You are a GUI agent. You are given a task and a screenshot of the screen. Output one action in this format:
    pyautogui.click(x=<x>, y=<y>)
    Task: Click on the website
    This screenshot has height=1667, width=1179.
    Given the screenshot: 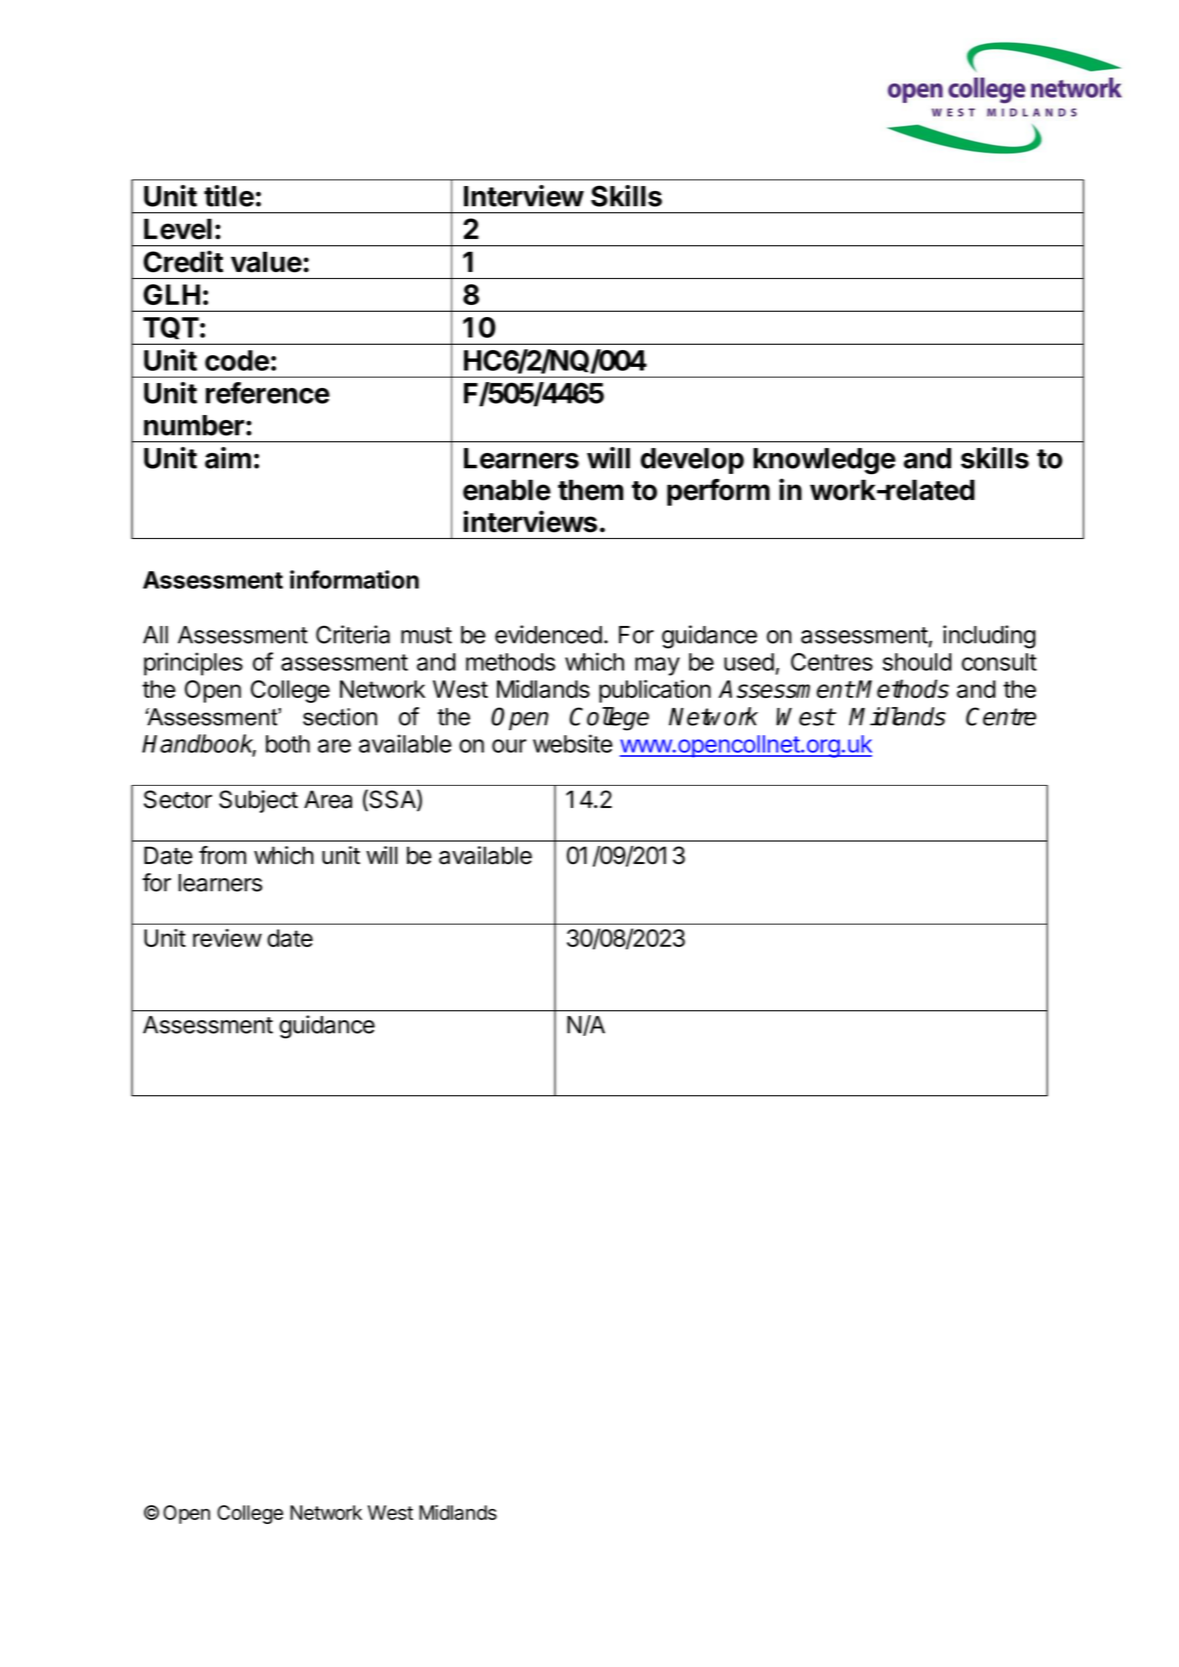 What is the action you would take?
    pyautogui.click(x=573, y=743)
